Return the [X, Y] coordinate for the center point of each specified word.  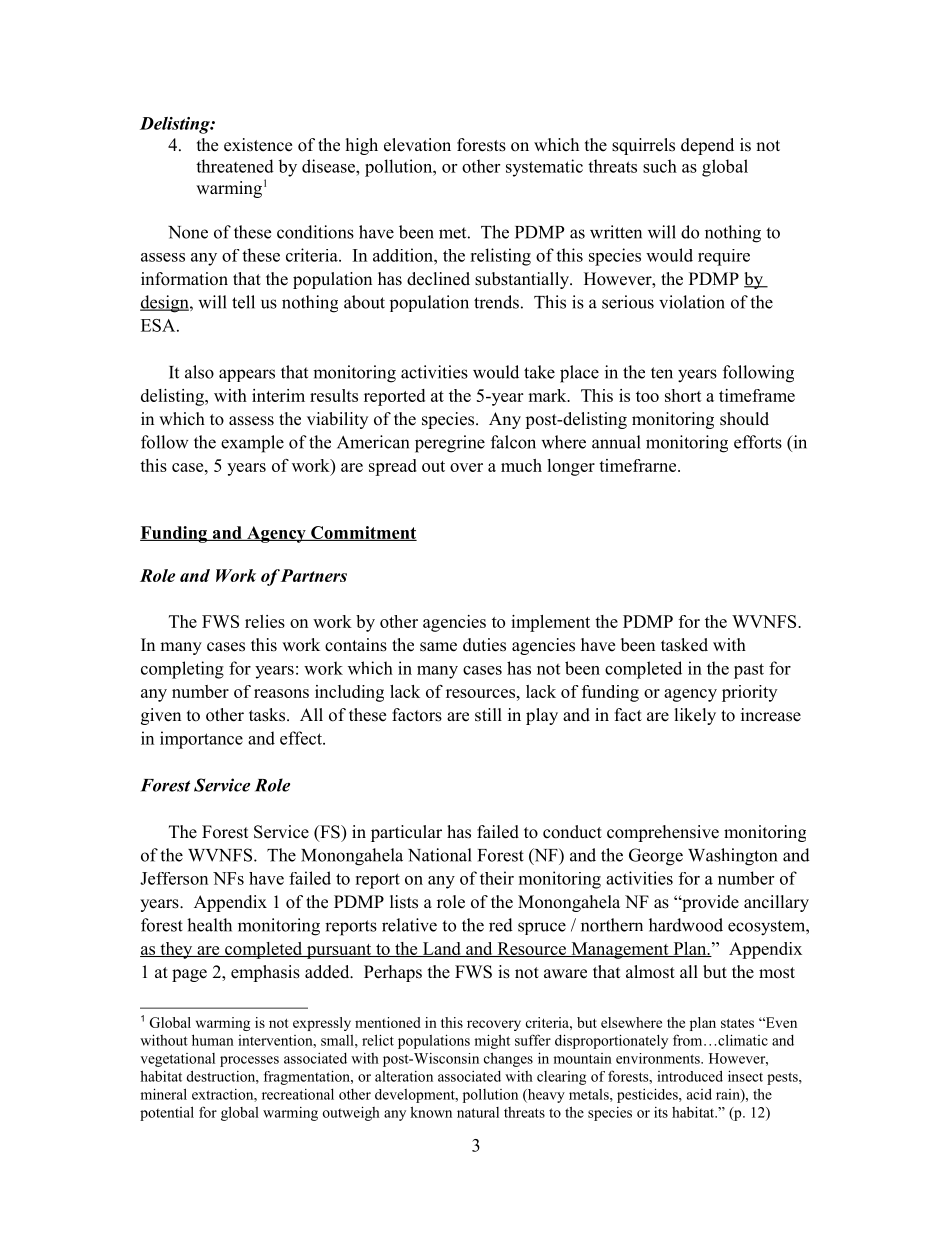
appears [247, 375]
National [440, 855]
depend [707, 146]
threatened [235, 166]
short [683, 395]
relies [265, 621]
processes [249, 1061]
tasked [684, 645]
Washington [732, 857]
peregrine [450, 444]
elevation [417, 145]
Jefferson [174, 878]
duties [484, 645]
